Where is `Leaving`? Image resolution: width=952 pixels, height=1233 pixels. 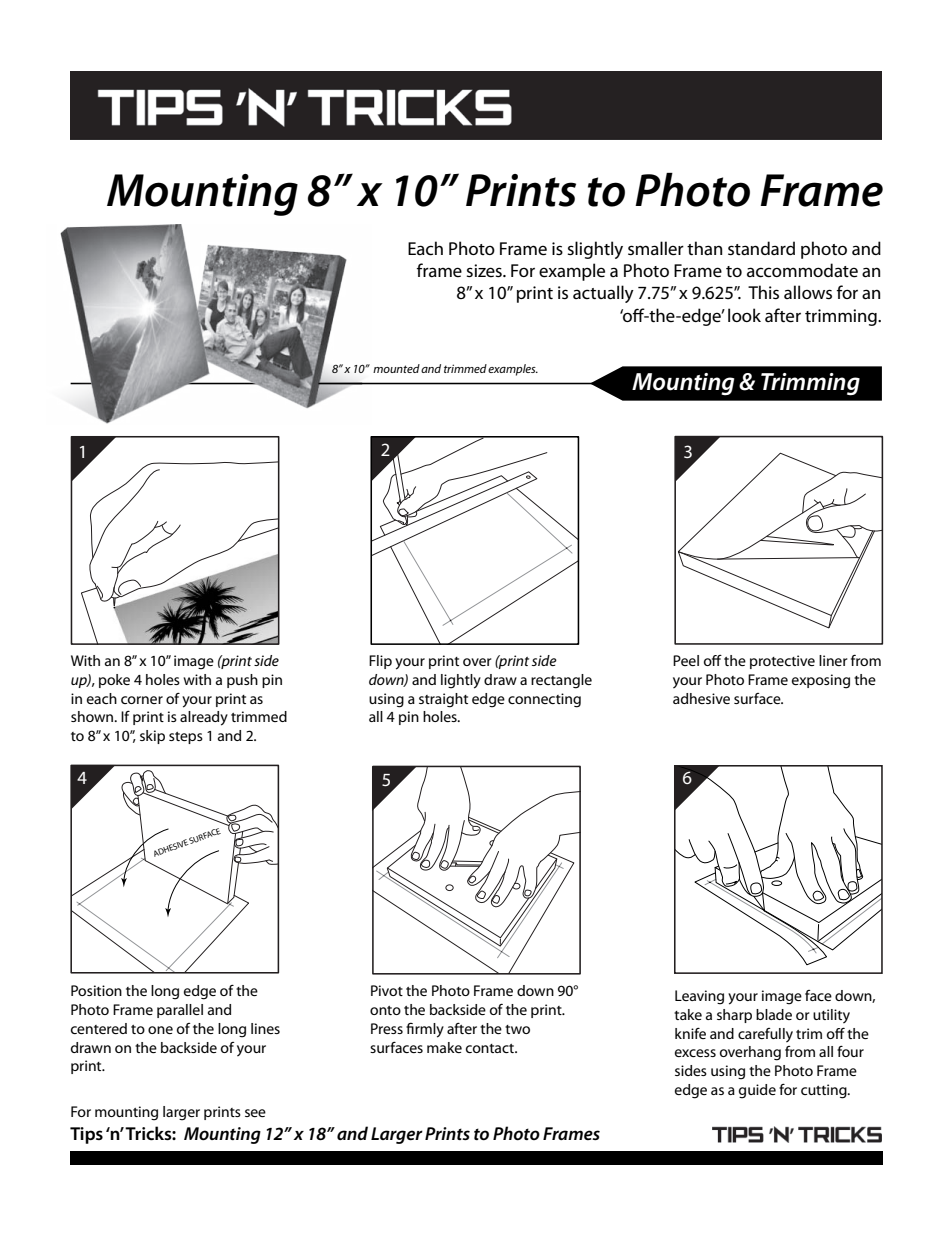
Leaving is located at coordinates (699, 997).
